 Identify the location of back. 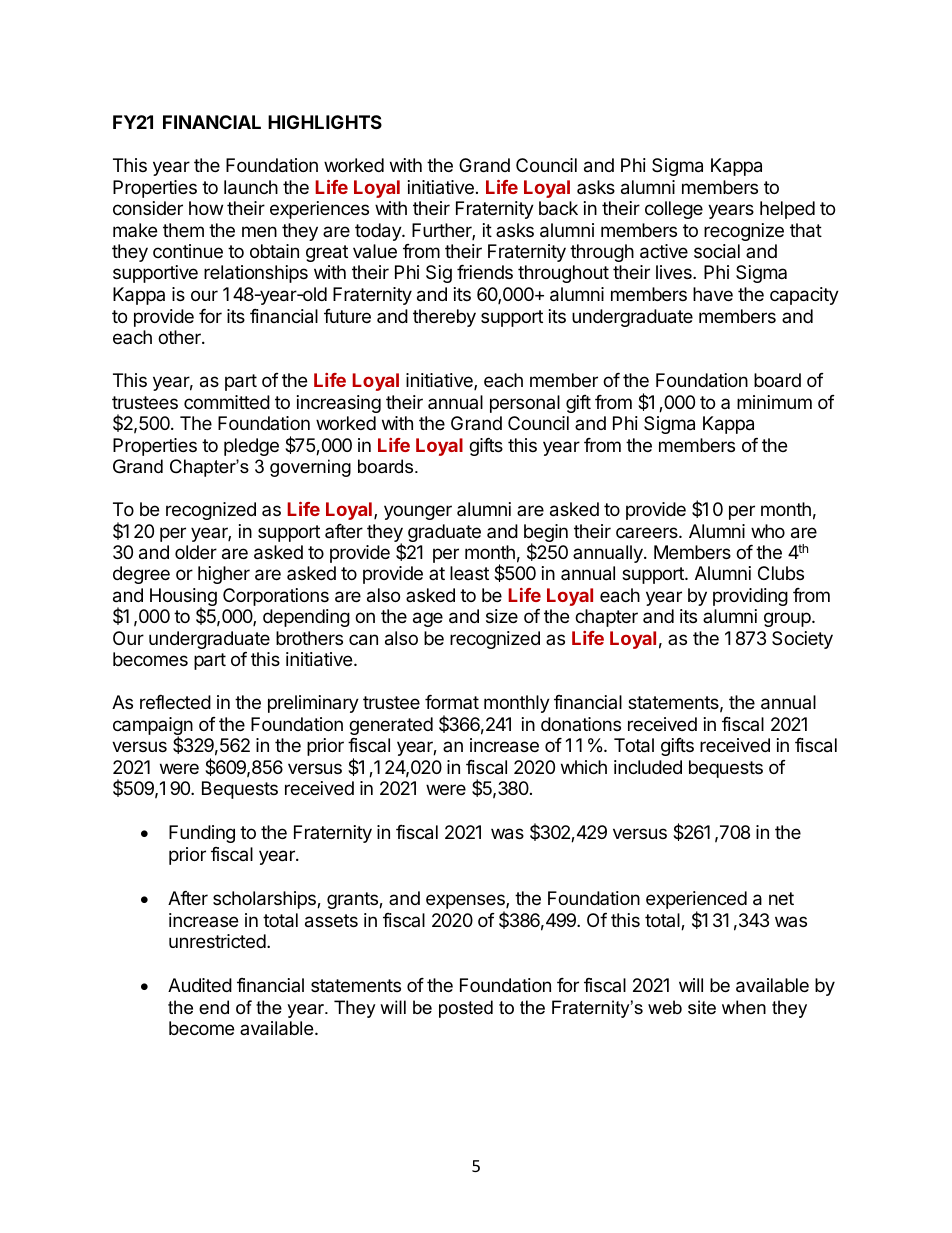
(558, 208).
